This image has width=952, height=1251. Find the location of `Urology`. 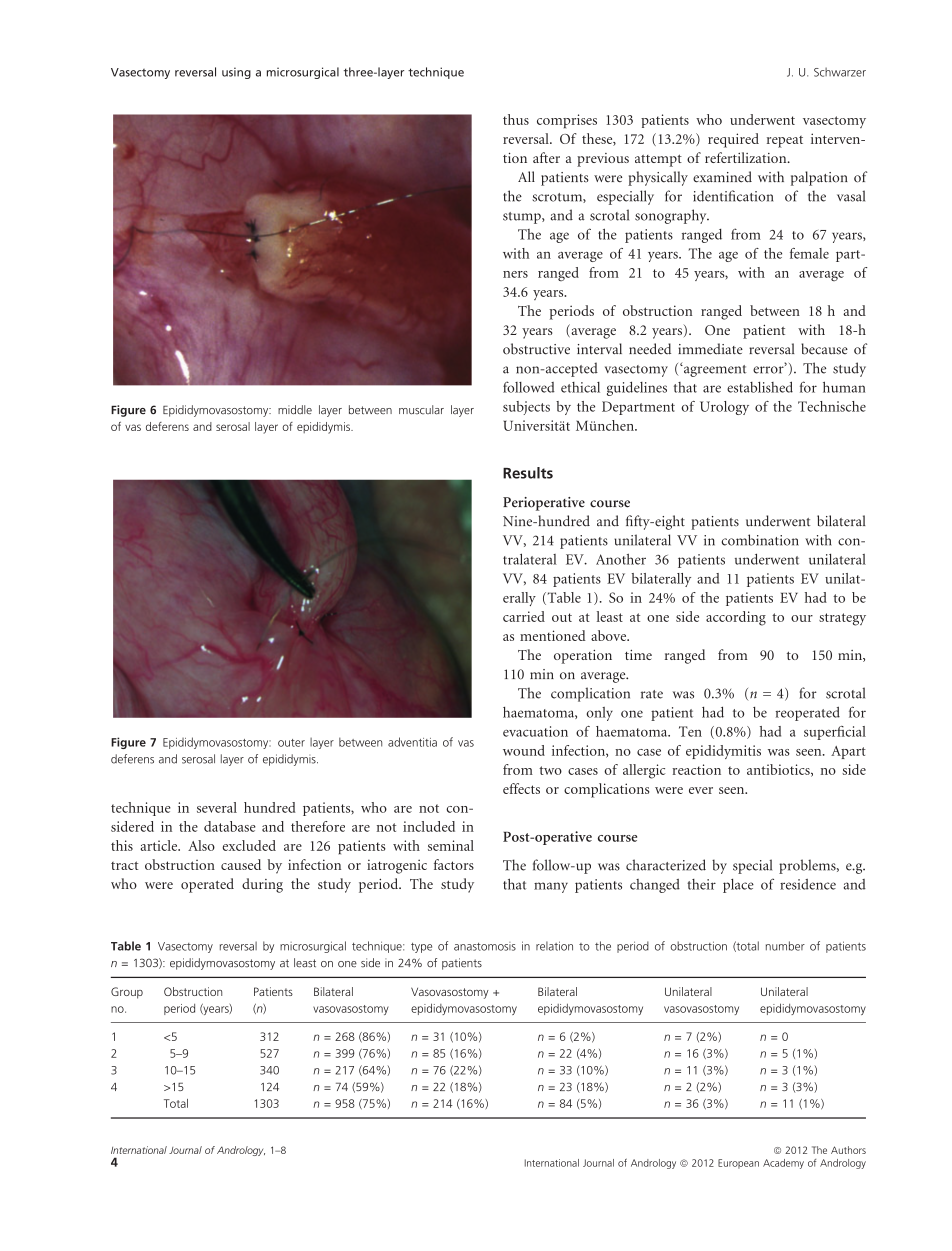

Urology is located at coordinates (724, 408).
